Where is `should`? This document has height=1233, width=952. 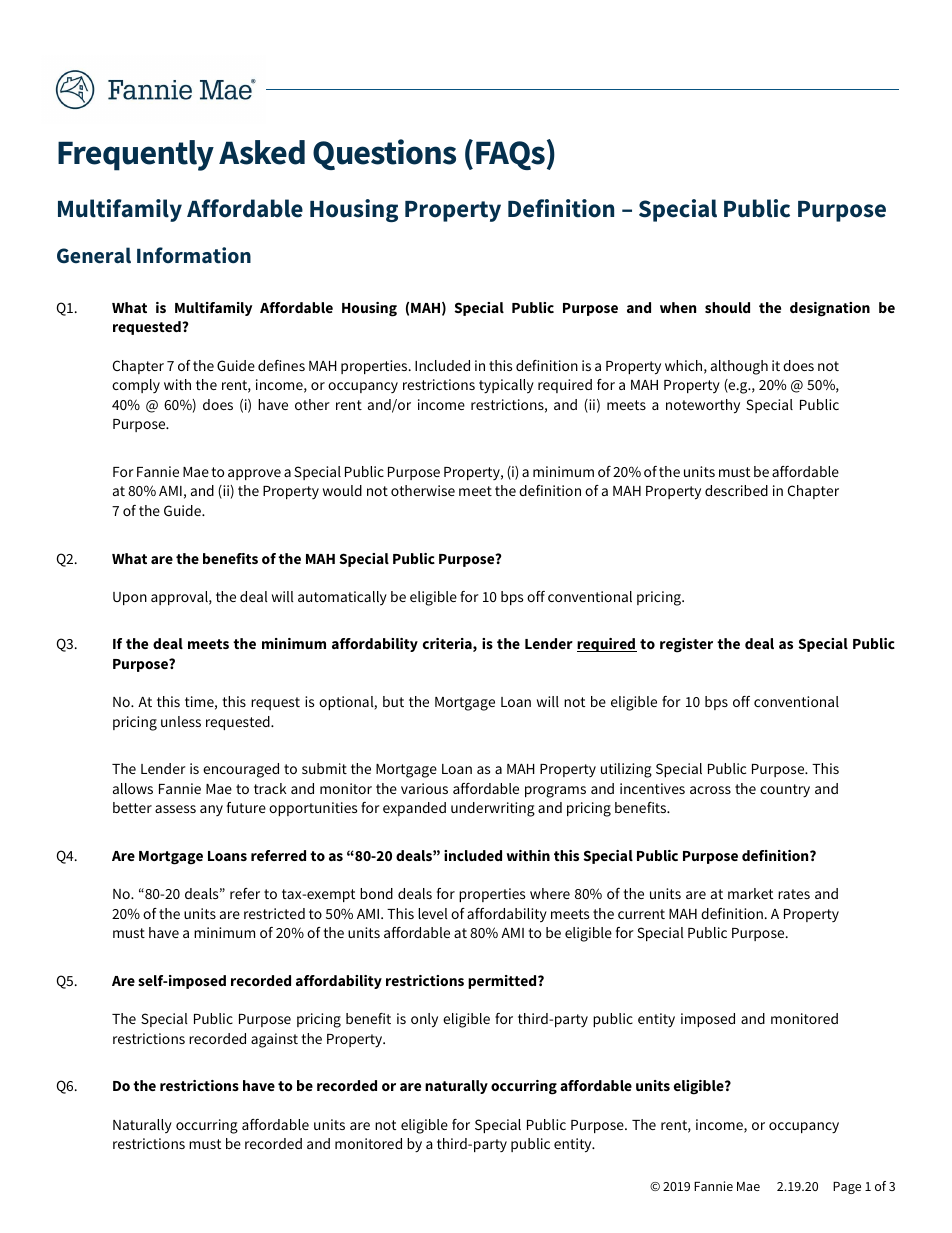 should is located at coordinates (727, 307).
